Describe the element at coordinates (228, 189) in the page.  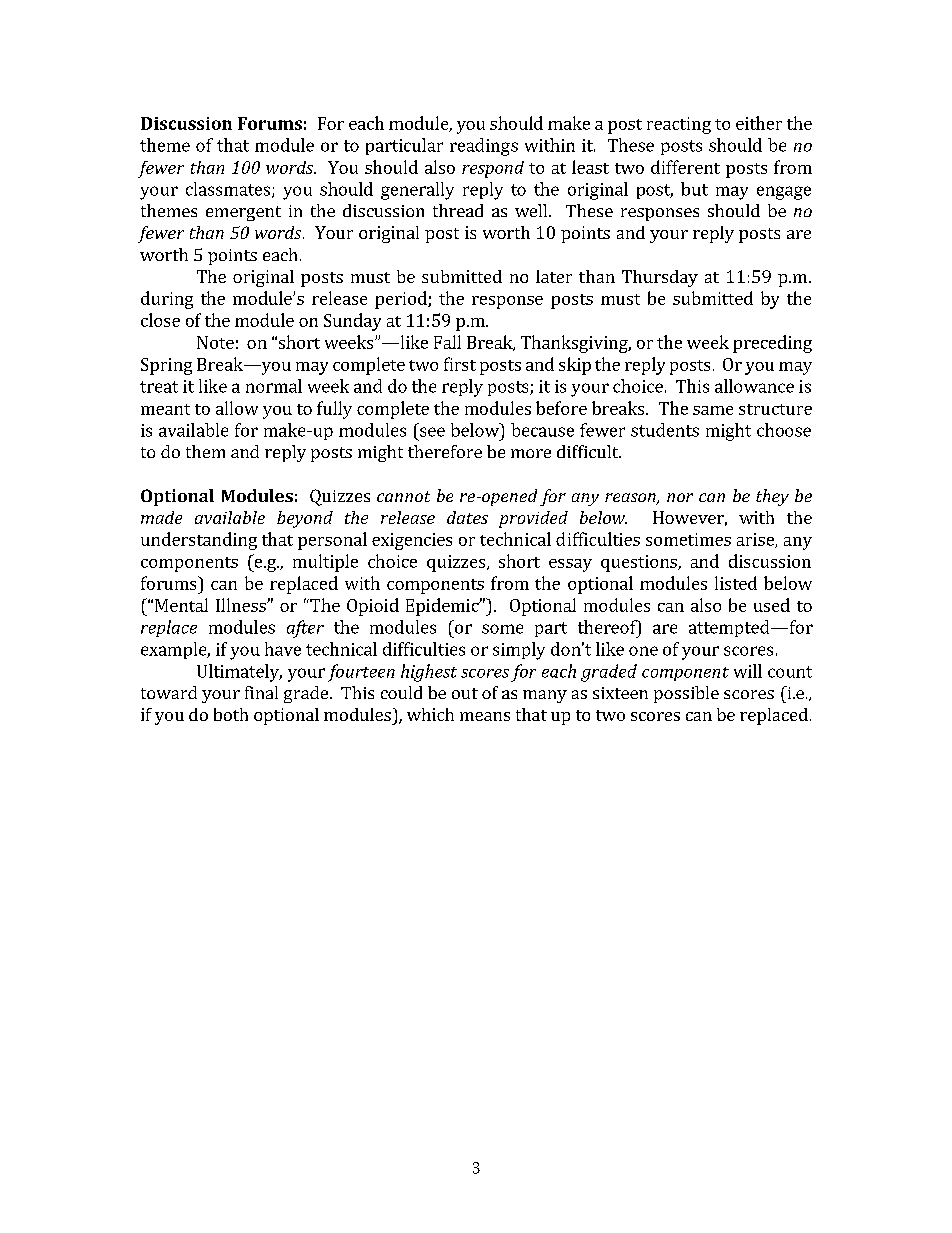
I see `classmates` at that location.
